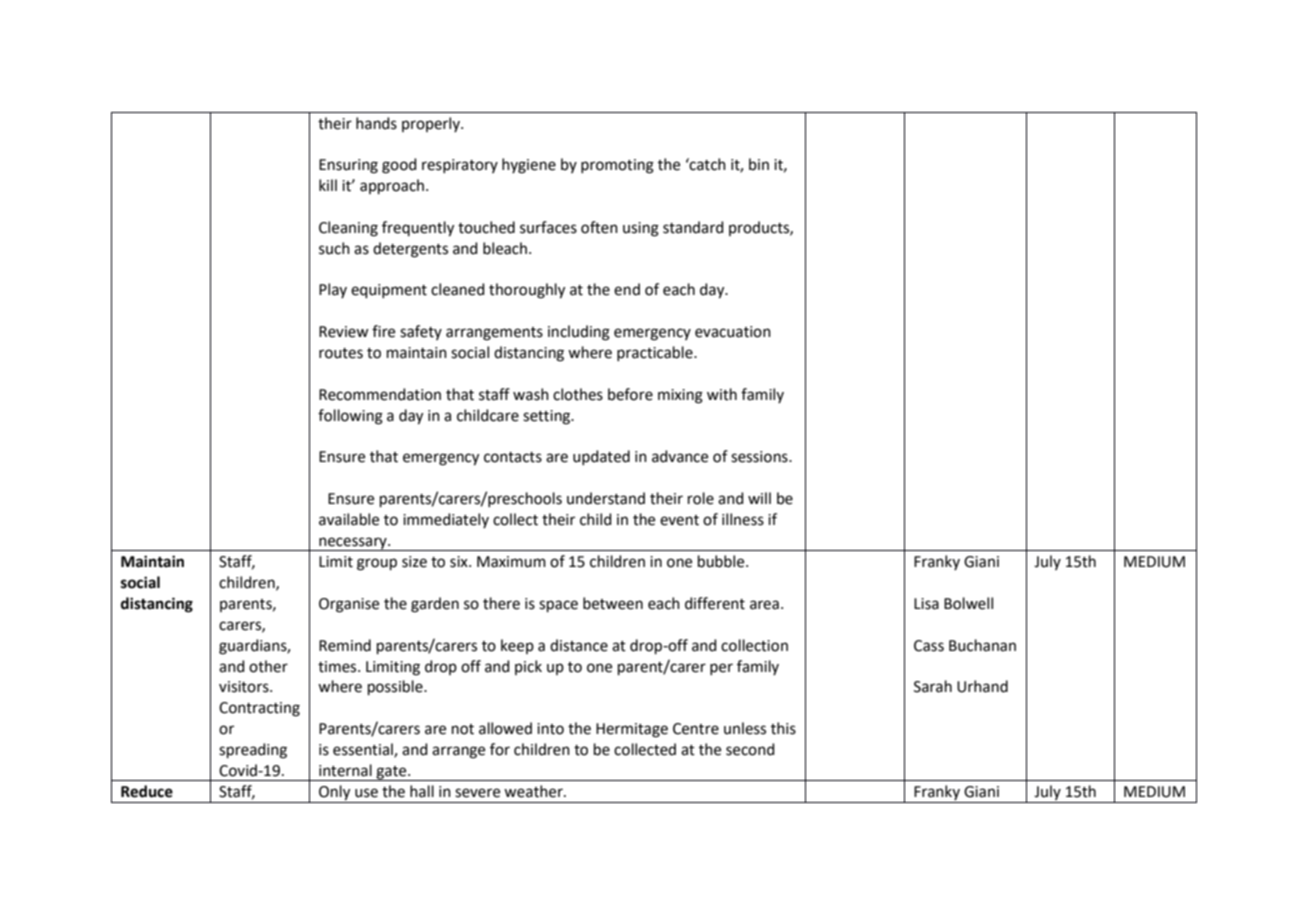 The height and width of the screenshot is (924, 1308). Describe the element at coordinates (529, 166) in the screenshot. I see `hygiene` at that location.
